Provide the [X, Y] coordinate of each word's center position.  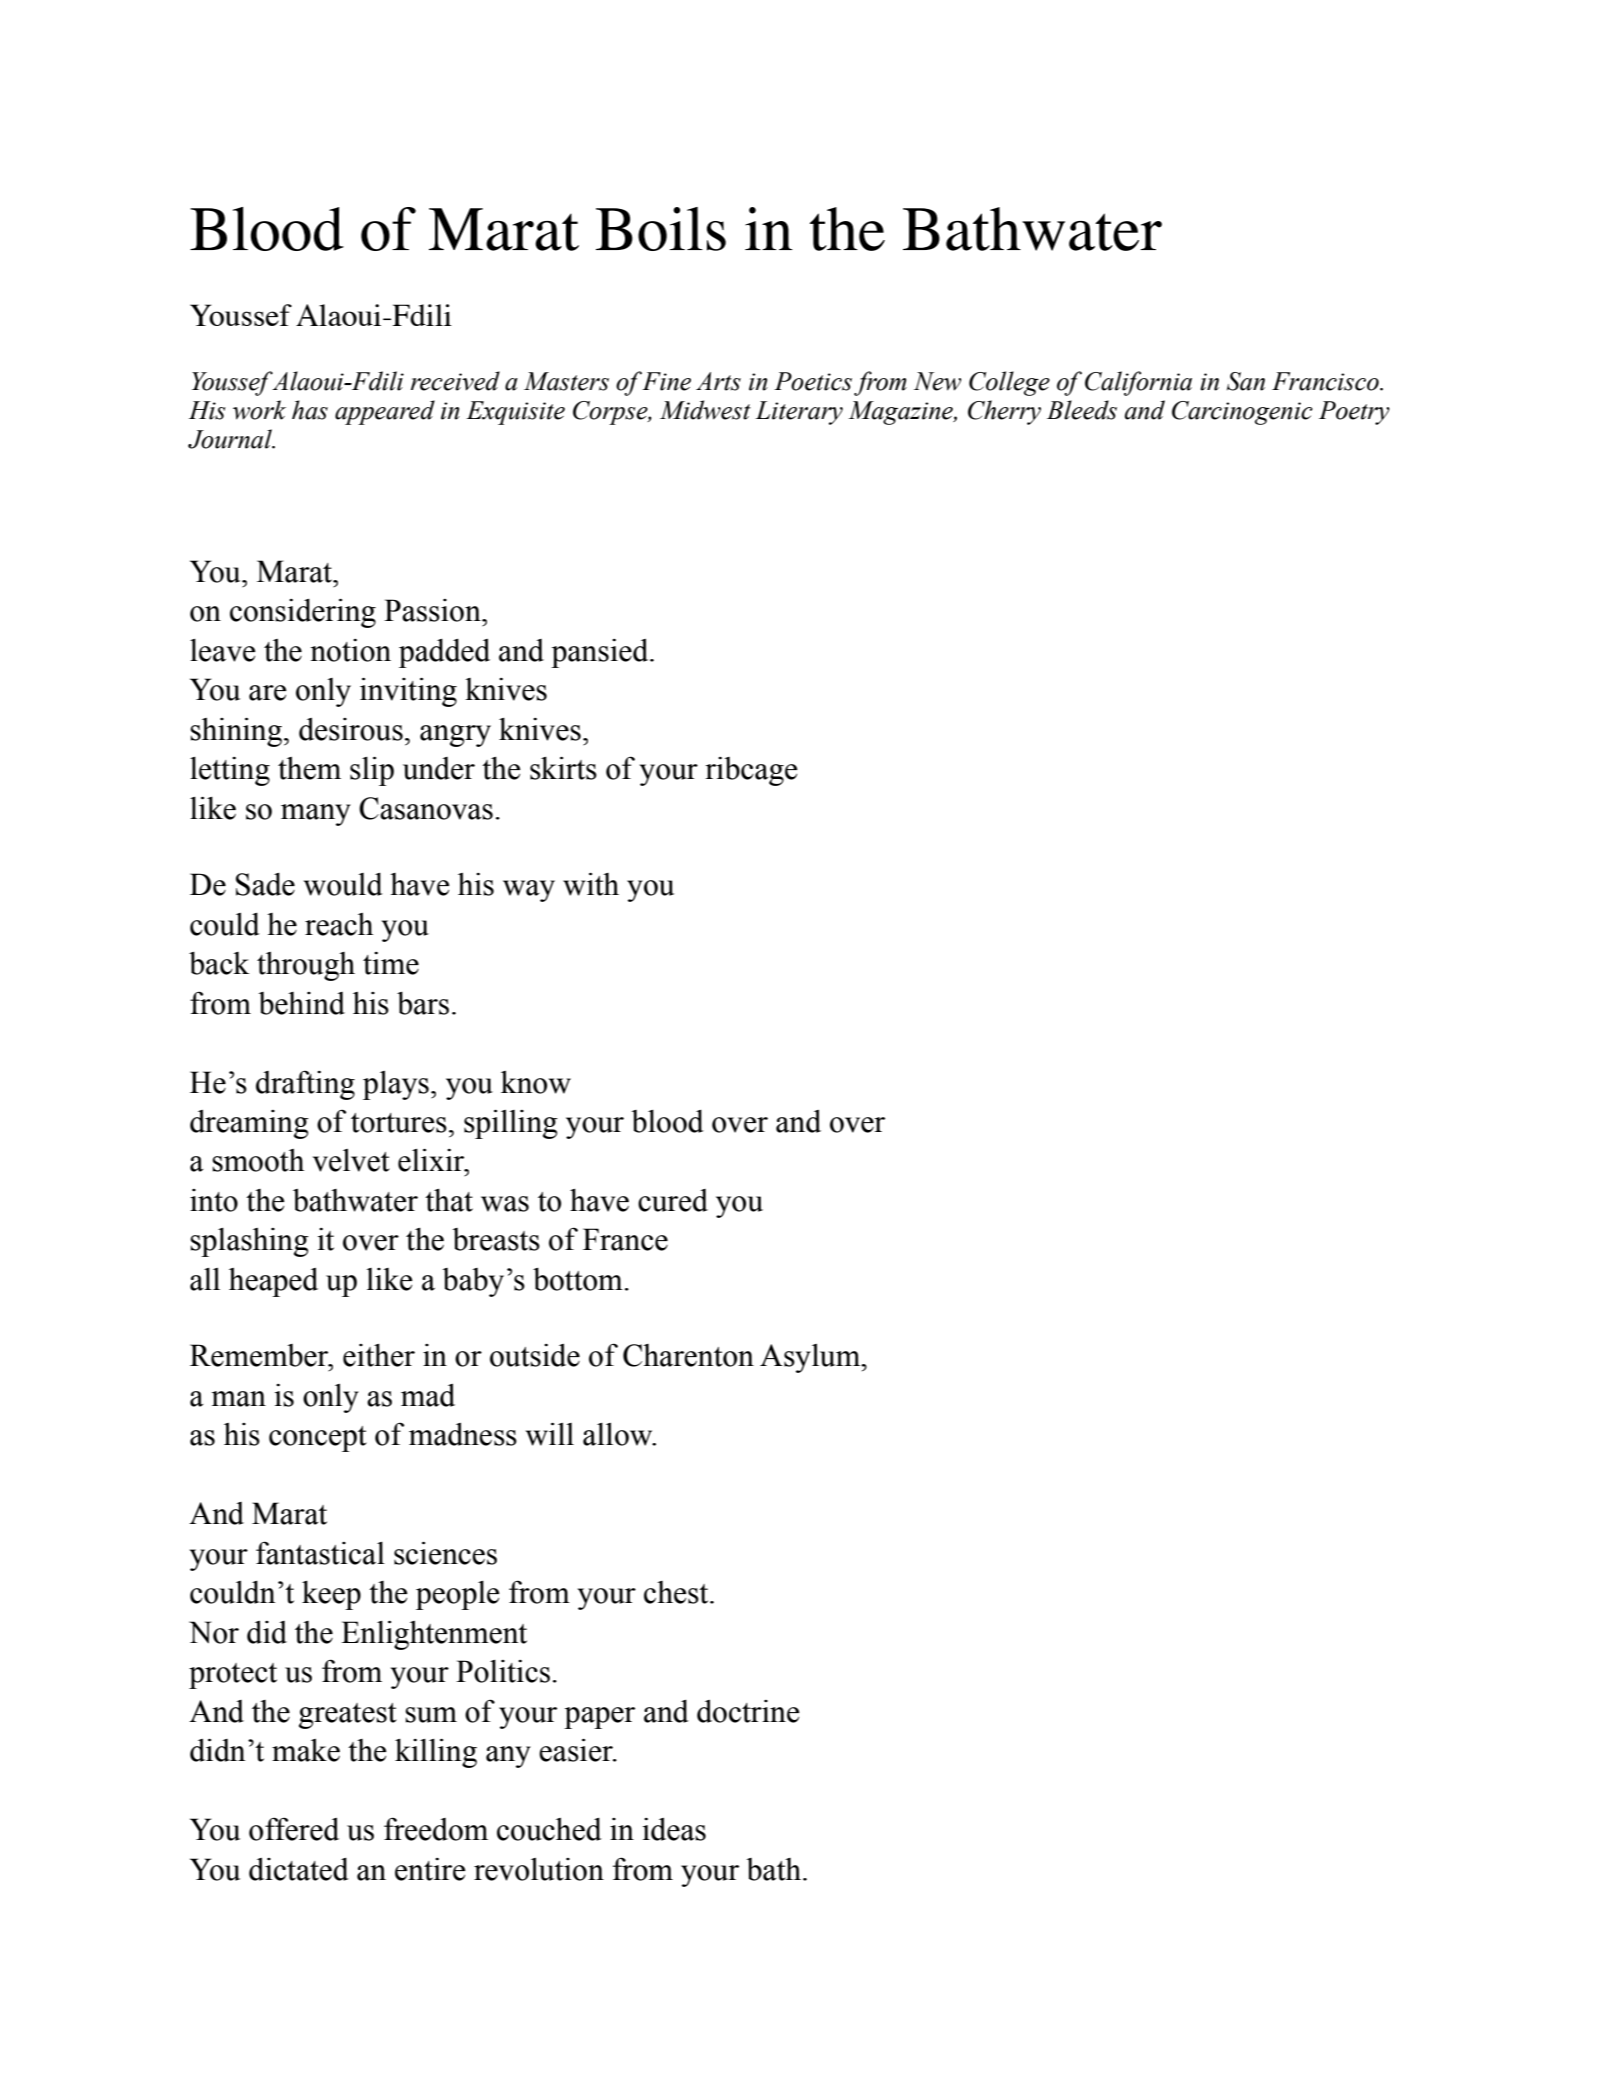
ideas [674, 1829]
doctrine [748, 1711]
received [455, 381]
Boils [661, 229]
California [1138, 383]
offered [294, 1829]
